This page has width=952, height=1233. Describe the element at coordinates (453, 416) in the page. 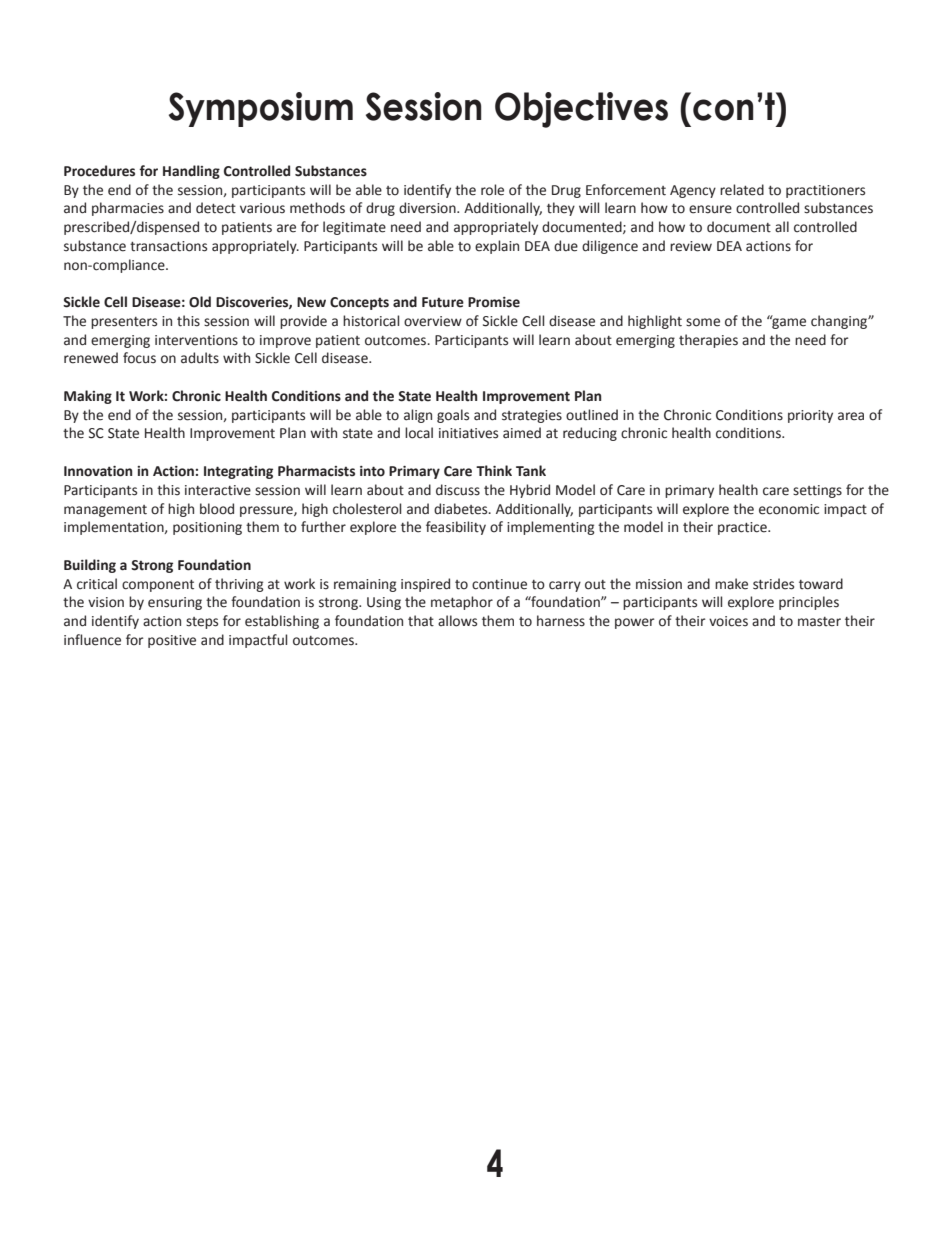

I see `goals` at that location.
